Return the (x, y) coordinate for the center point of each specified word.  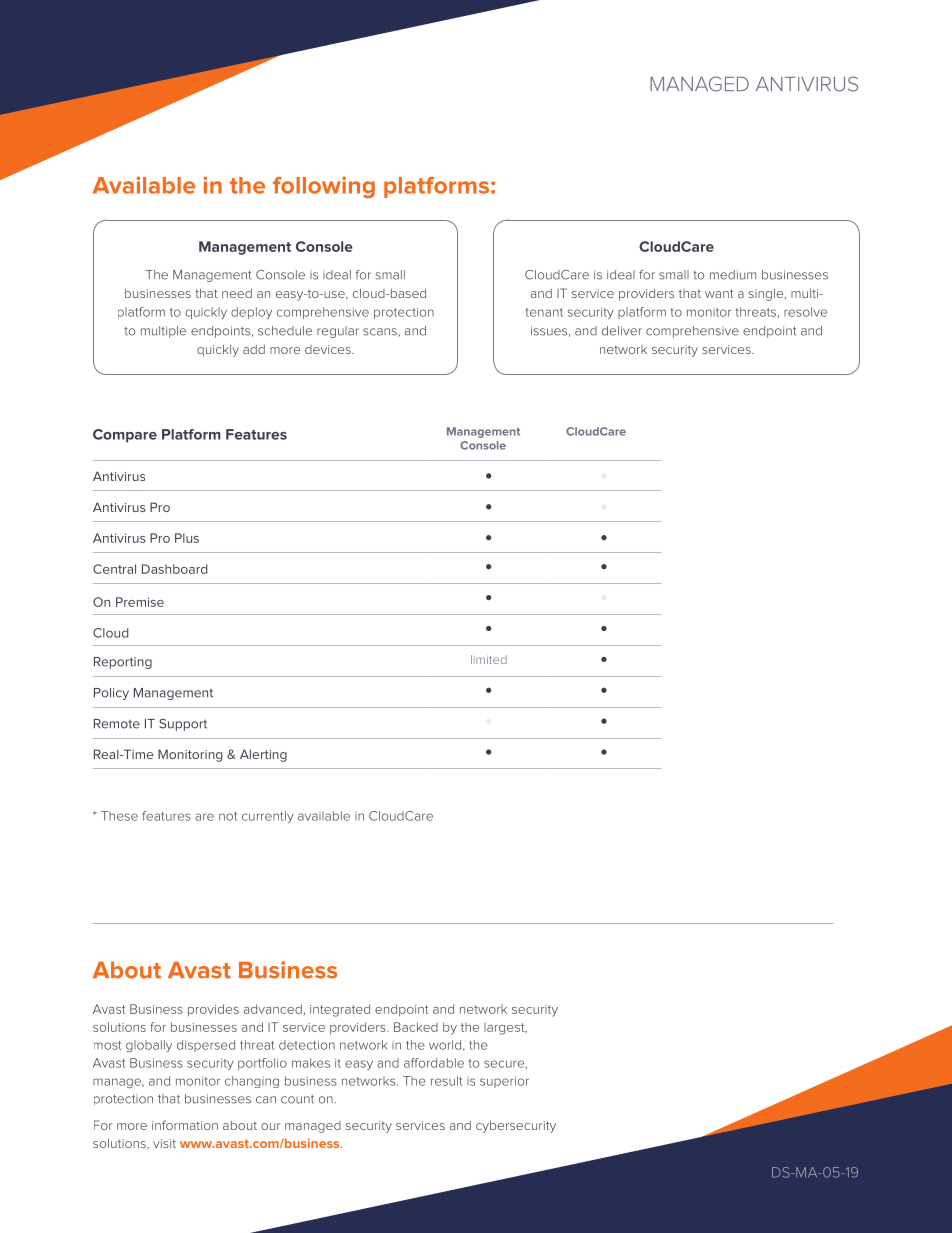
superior (504, 1082)
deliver (622, 331)
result (447, 1081)
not (228, 816)
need (237, 293)
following (324, 187)
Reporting (123, 663)
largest (505, 1029)
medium (733, 275)
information (185, 1125)
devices (329, 349)
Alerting (263, 755)
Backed (416, 1027)
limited (489, 659)
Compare (125, 436)
